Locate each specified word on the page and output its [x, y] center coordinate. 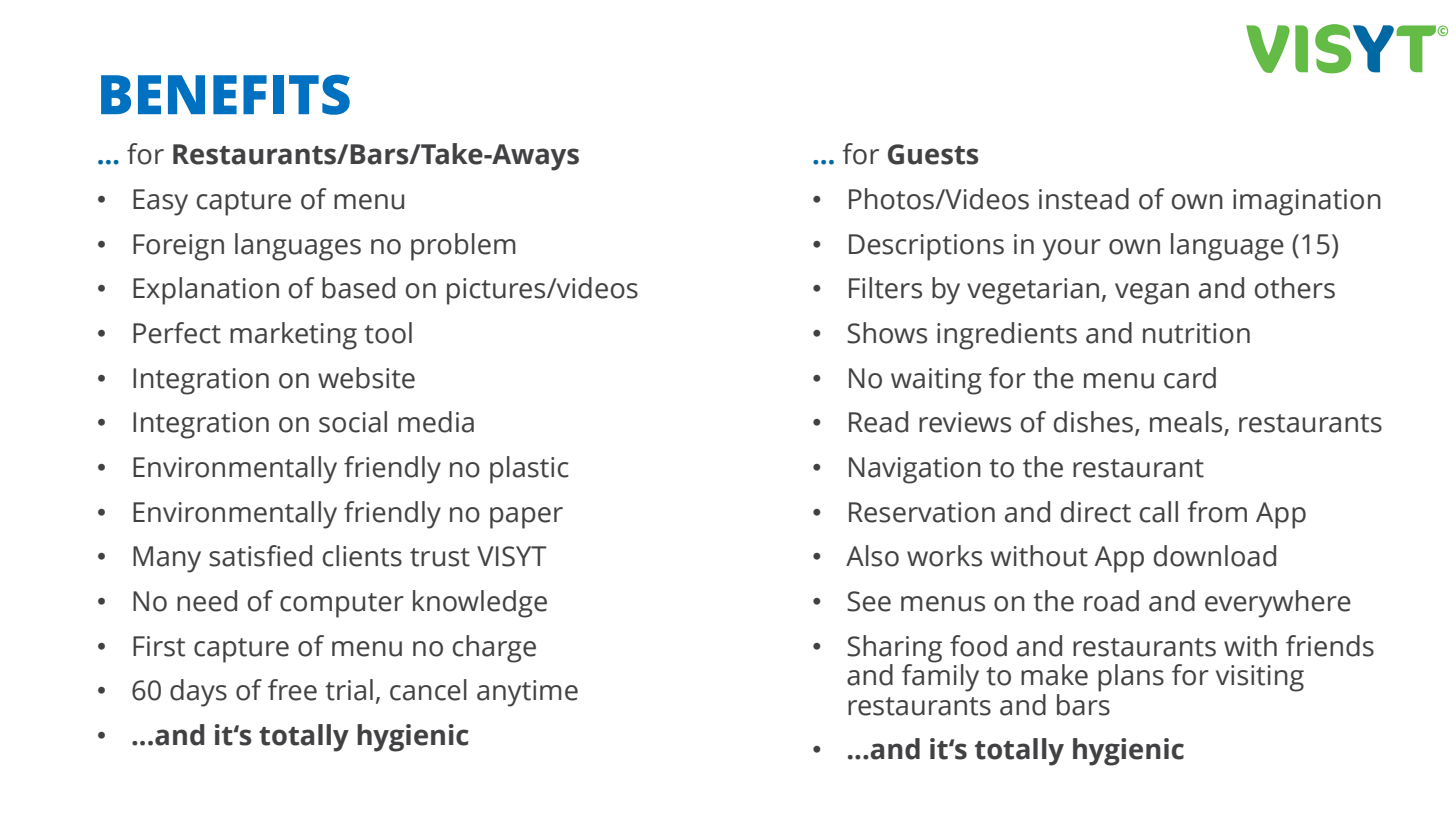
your [1072, 250]
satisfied [260, 556]
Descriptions [926, 247]
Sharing [894, 650]
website [366, 378]
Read [878, 422]
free [292, 690]
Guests [933, 154]
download [1215, 556]
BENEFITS [225, 94]
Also [872, 556]
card [1190, 378]
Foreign [178, 247]
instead [1084, 199]
